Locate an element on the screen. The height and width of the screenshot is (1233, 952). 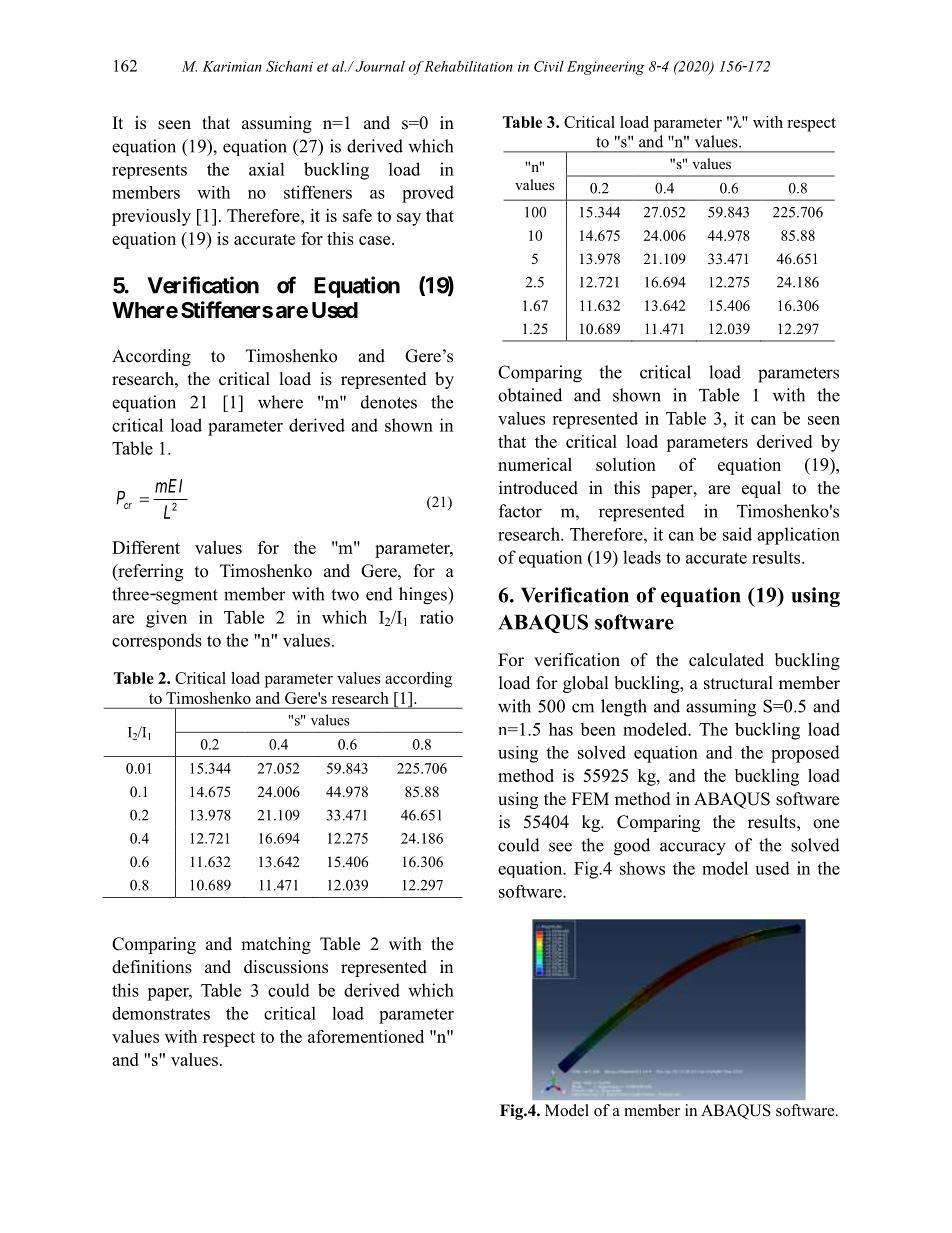
previously is located at coordinates (151, 217).
